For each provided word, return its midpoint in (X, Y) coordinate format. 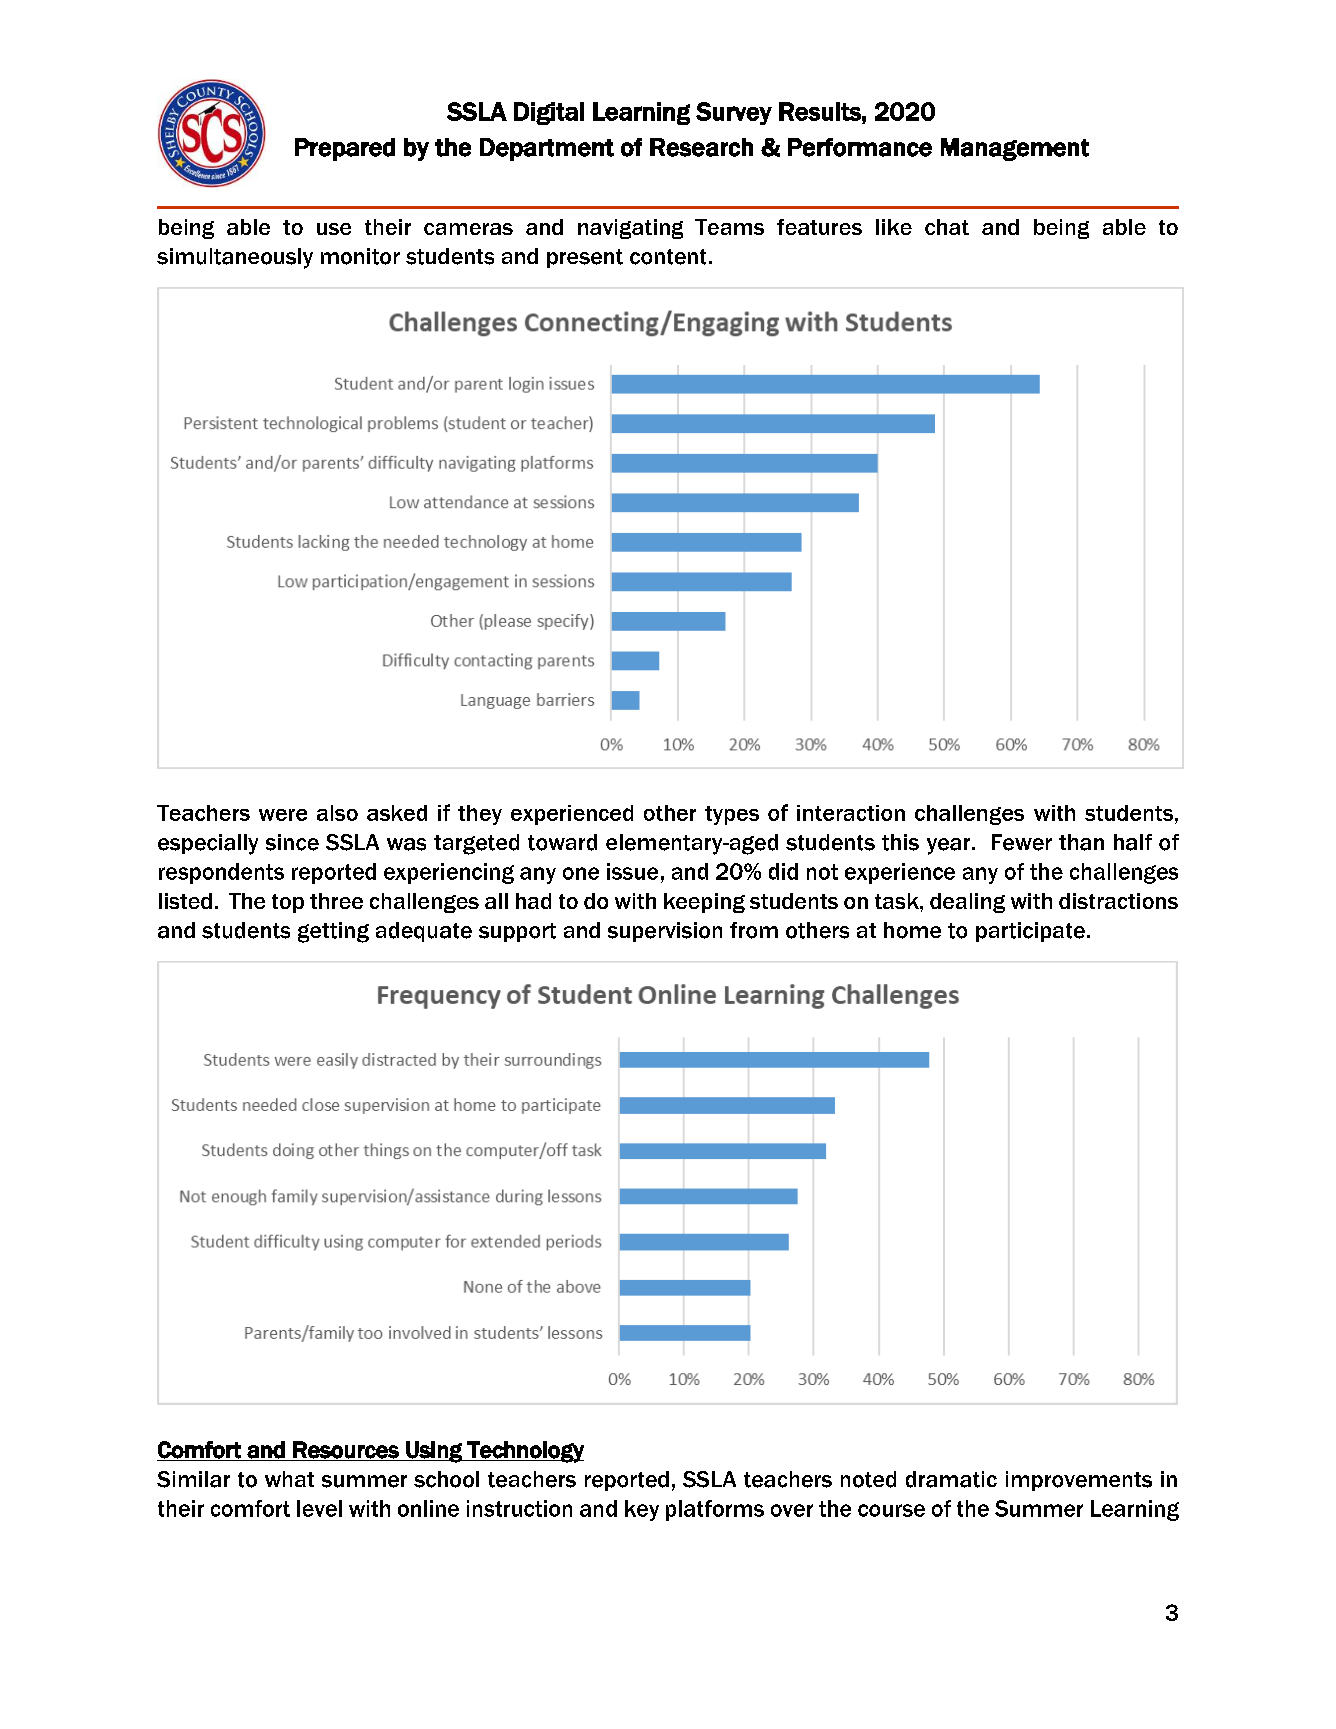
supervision (665, 932)
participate (1030, 932)
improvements (1079, 1481)
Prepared (345, 149)
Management (1015, 149)
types (732, 815)
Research (701, 147)
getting (333, 932)
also (337, 813)
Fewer (1022, 842)
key (642, 1510)
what (289, 1479)
